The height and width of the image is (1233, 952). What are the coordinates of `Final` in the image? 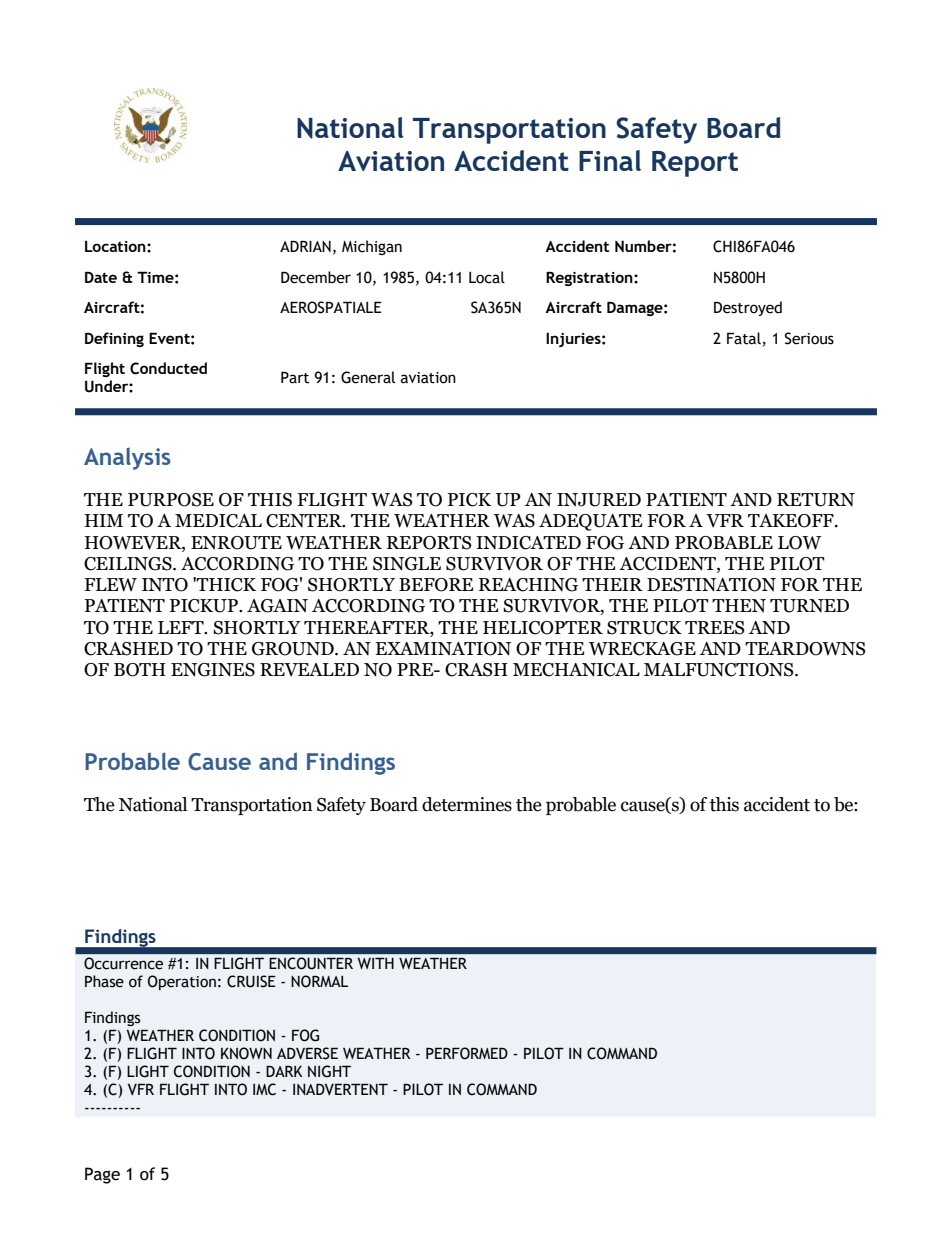 It's located at (610, 160).
